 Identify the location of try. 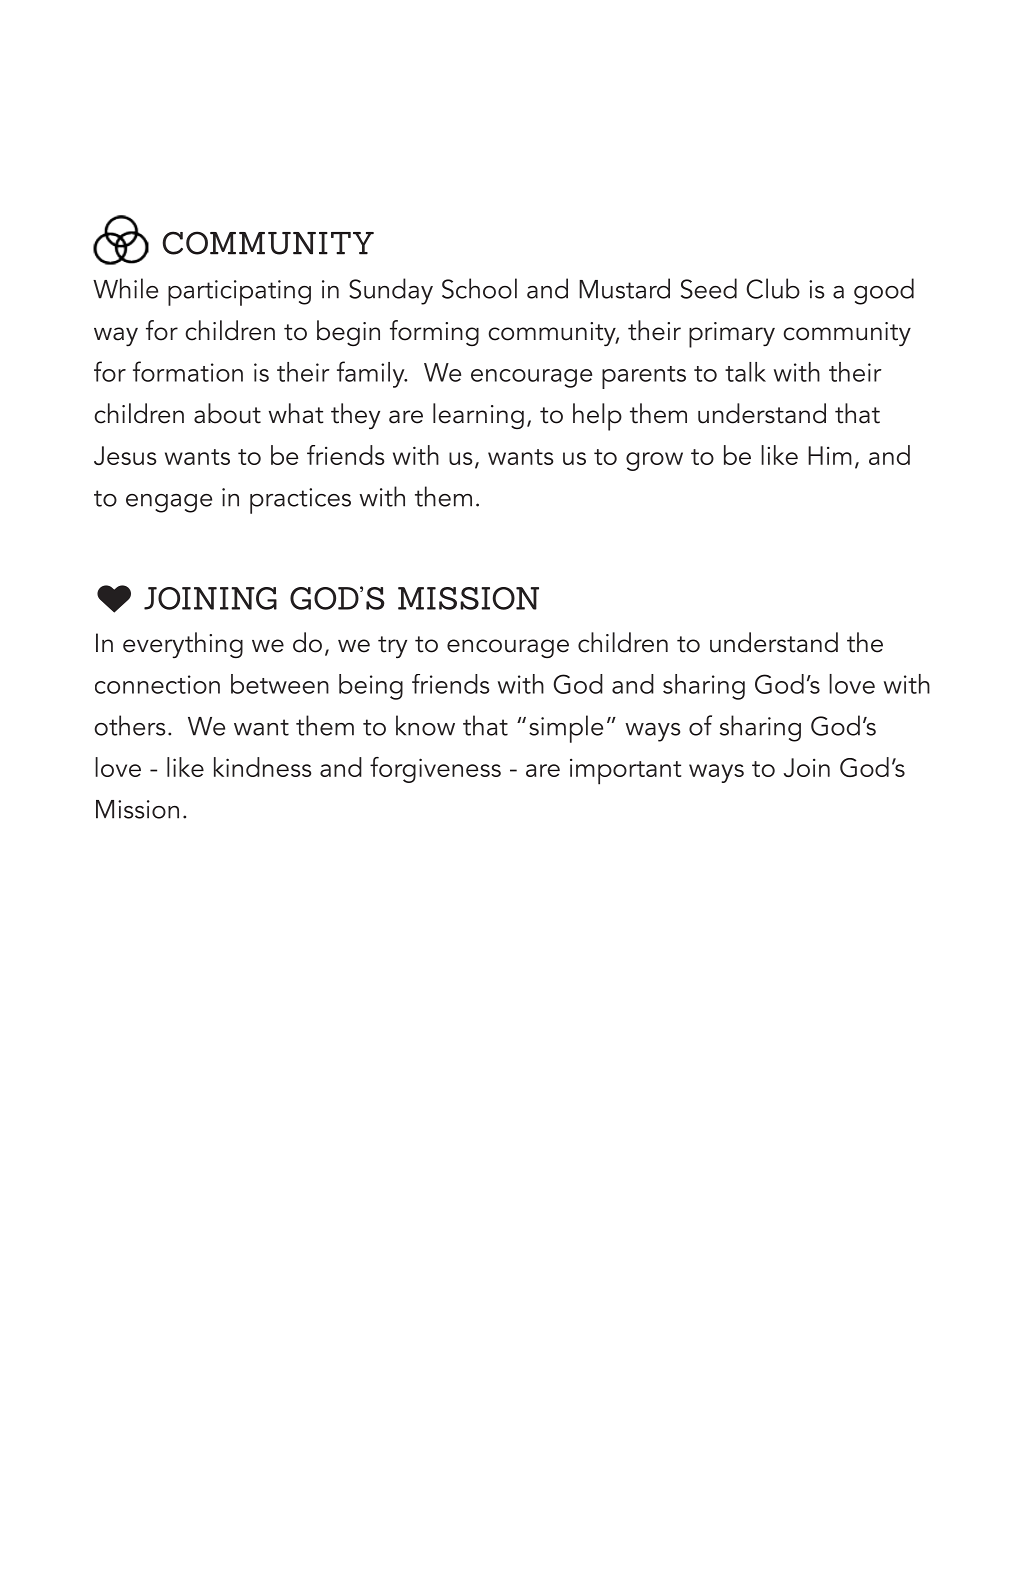
(392, 647).
